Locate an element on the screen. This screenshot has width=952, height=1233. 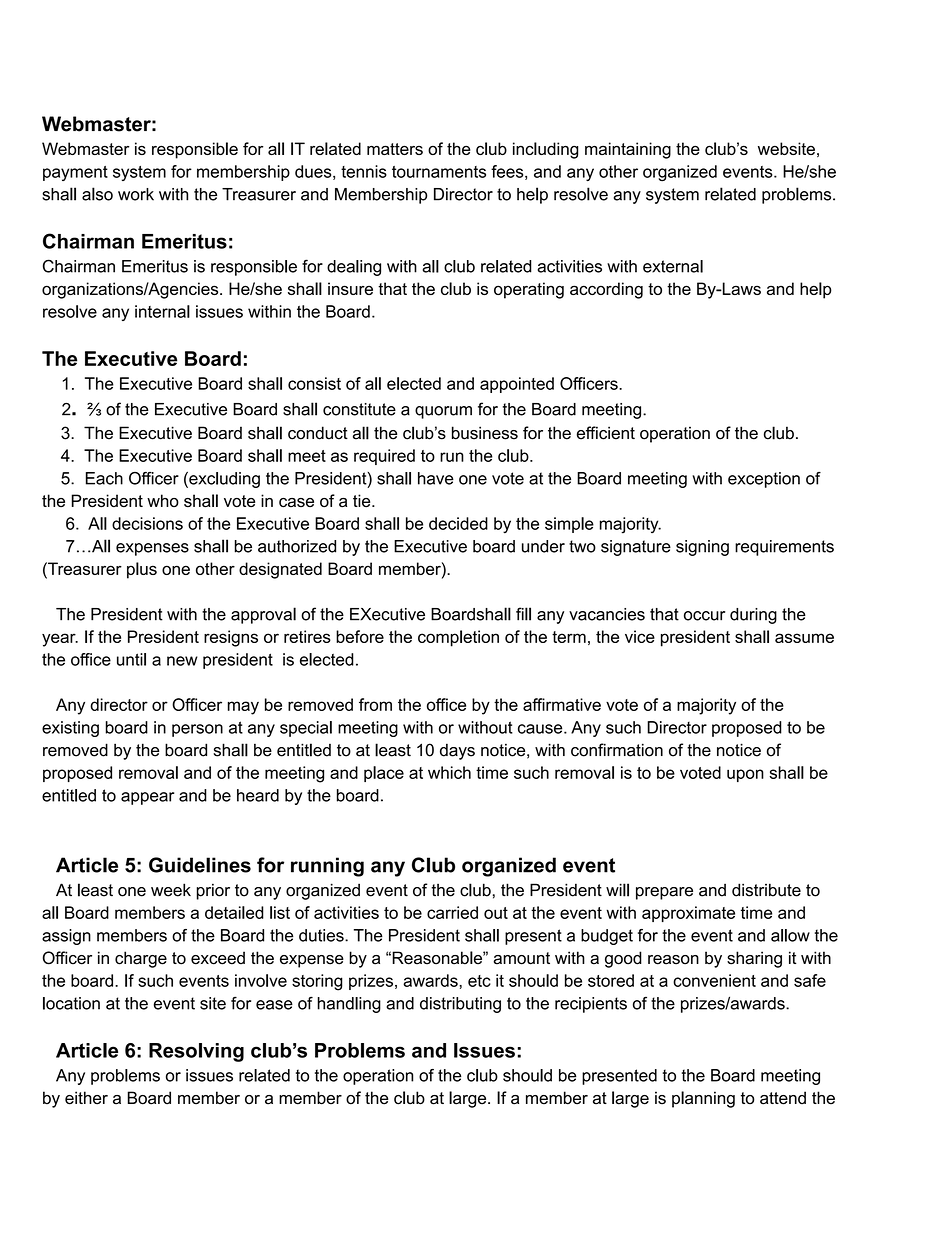
quorum is located at coordinates (443, 412).
